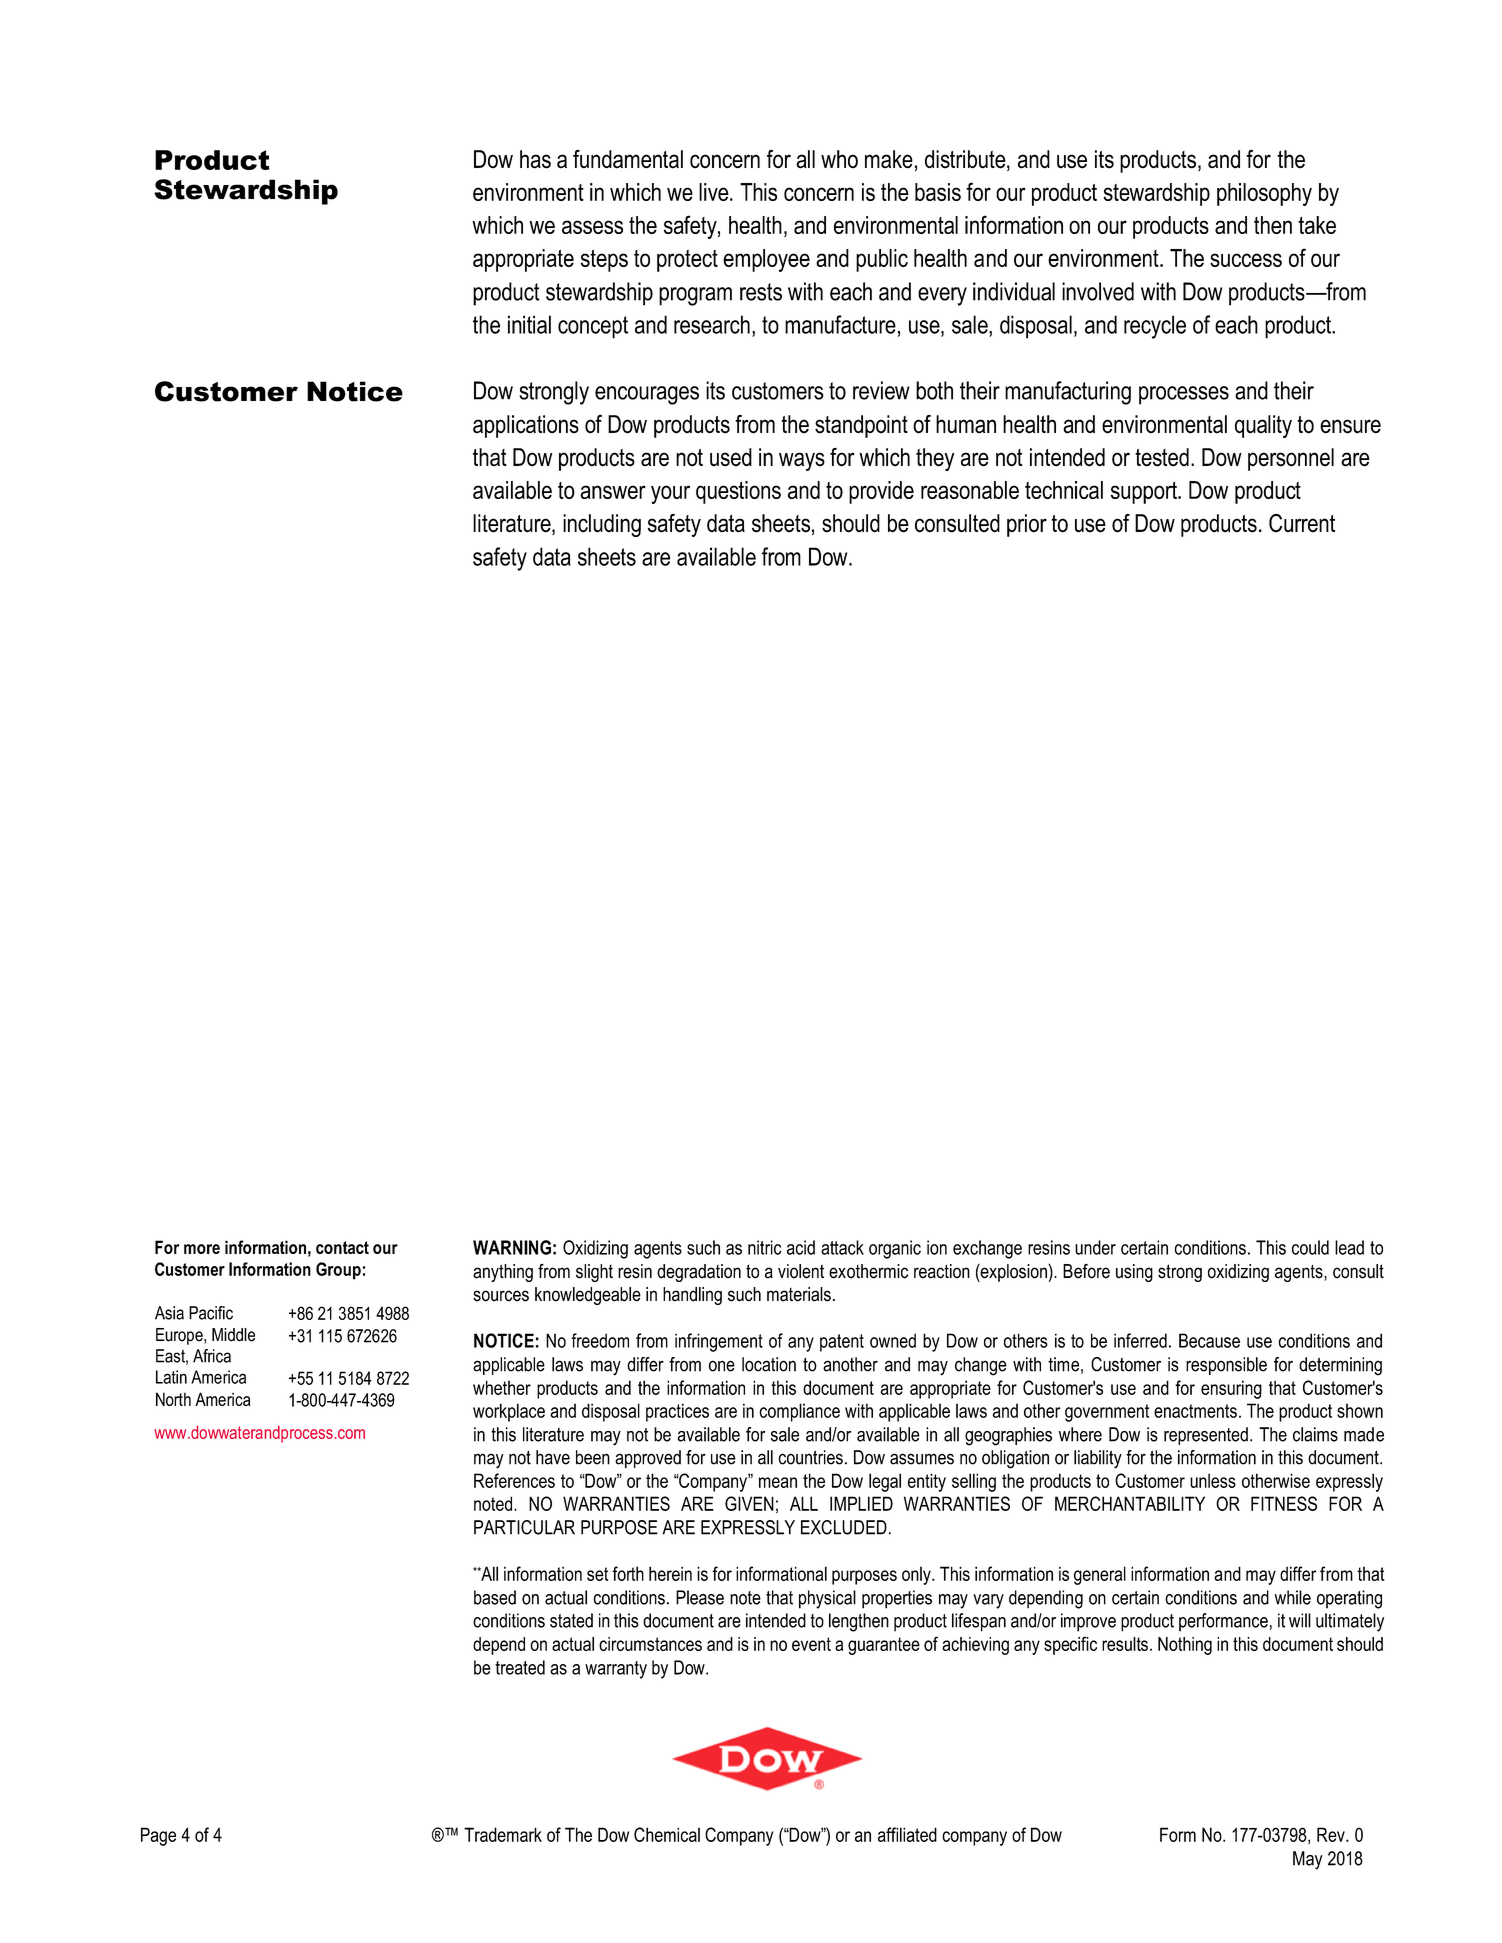 This image has height=1943, width=1502. What do you see at coordinates (1231, 1389) in the image?
I see `ensuring` at bounding box center [1231, 1389].
